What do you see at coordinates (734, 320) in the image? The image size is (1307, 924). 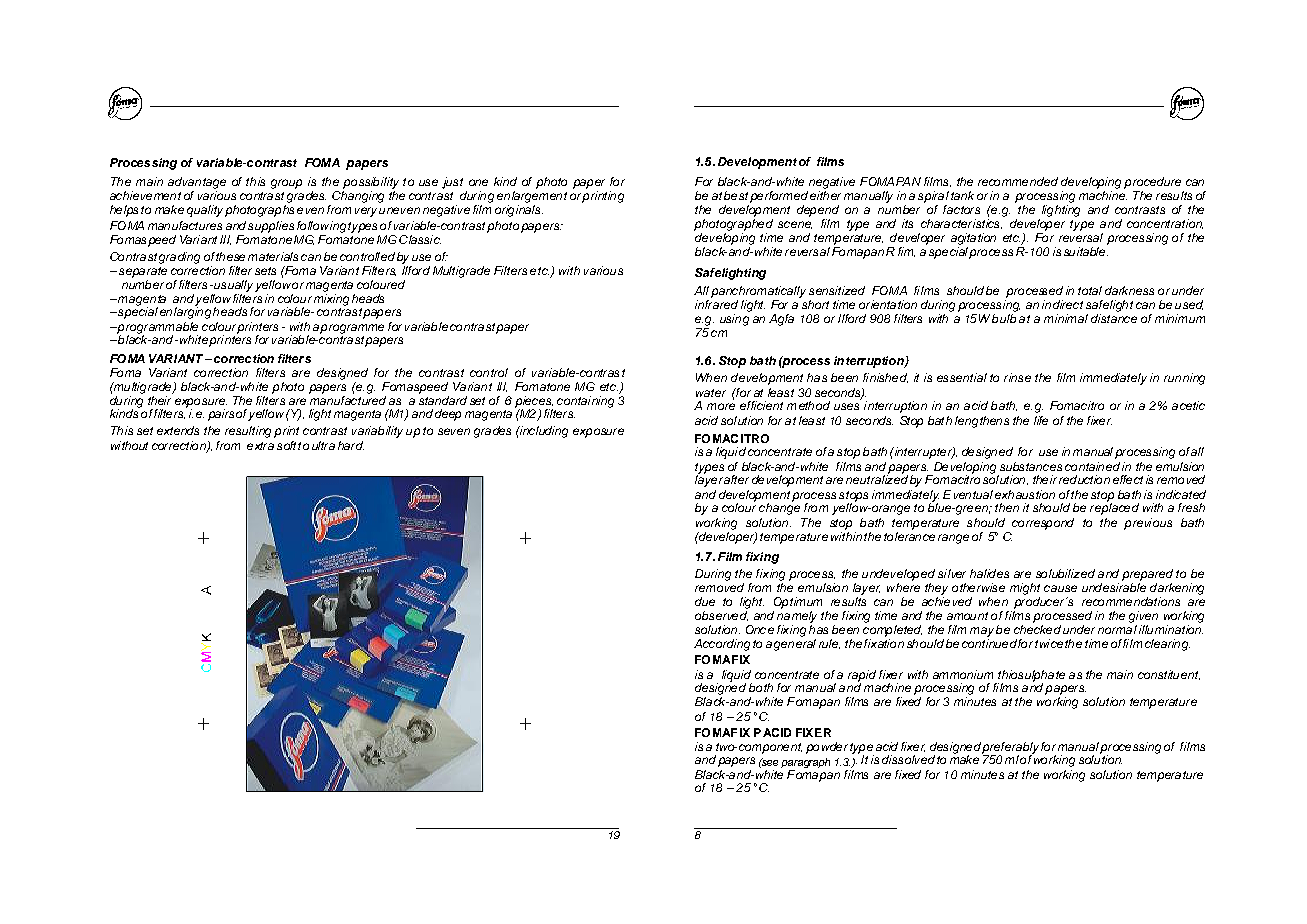 I see `using` at bounding box center [734, 320].
